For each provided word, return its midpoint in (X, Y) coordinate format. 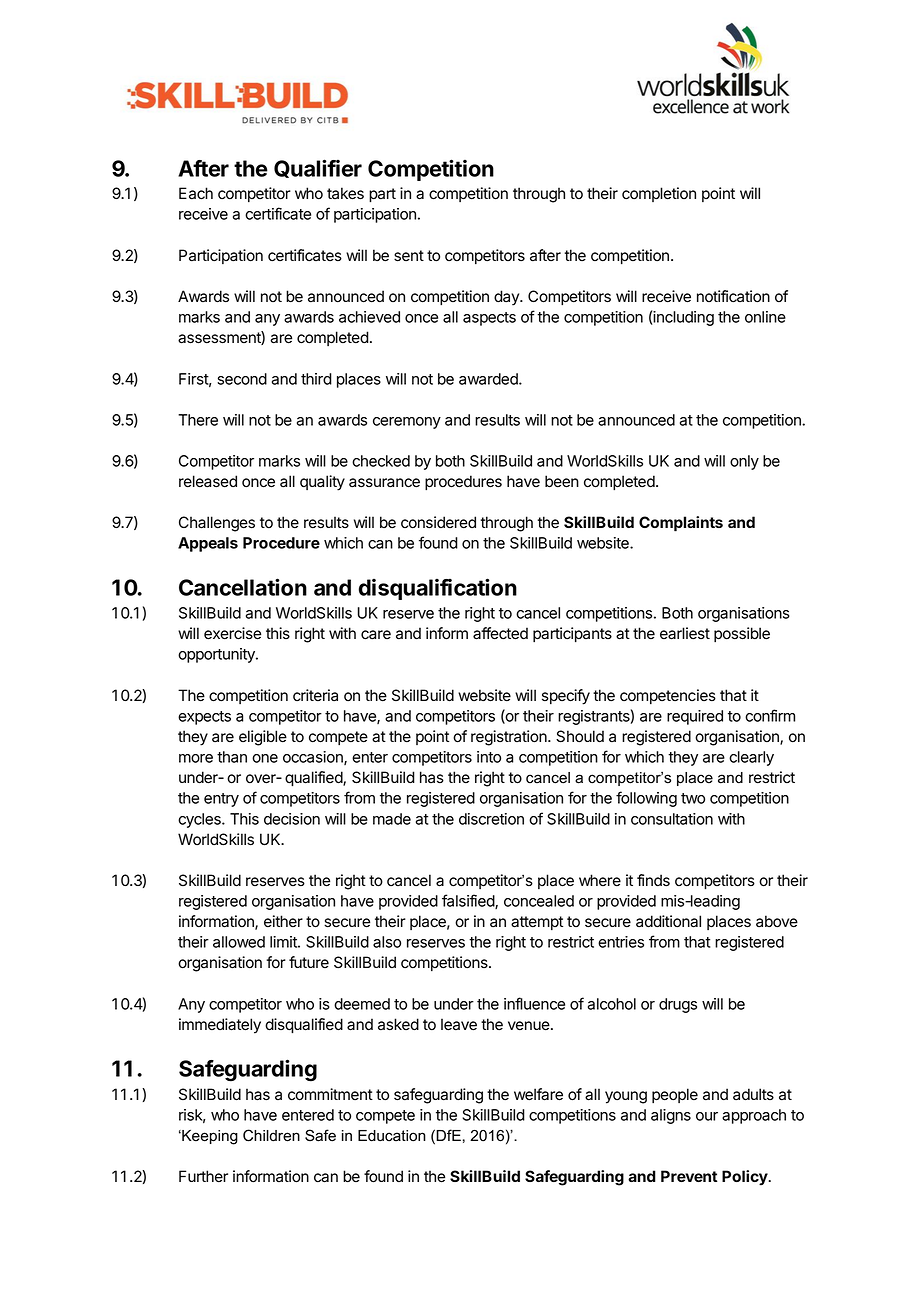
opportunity (217, 655)
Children (271, 1135)
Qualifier (318, 168)
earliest (685, 633)
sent (409, 256)
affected (500, 633)
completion (659, 194)
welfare (538, 1094)
